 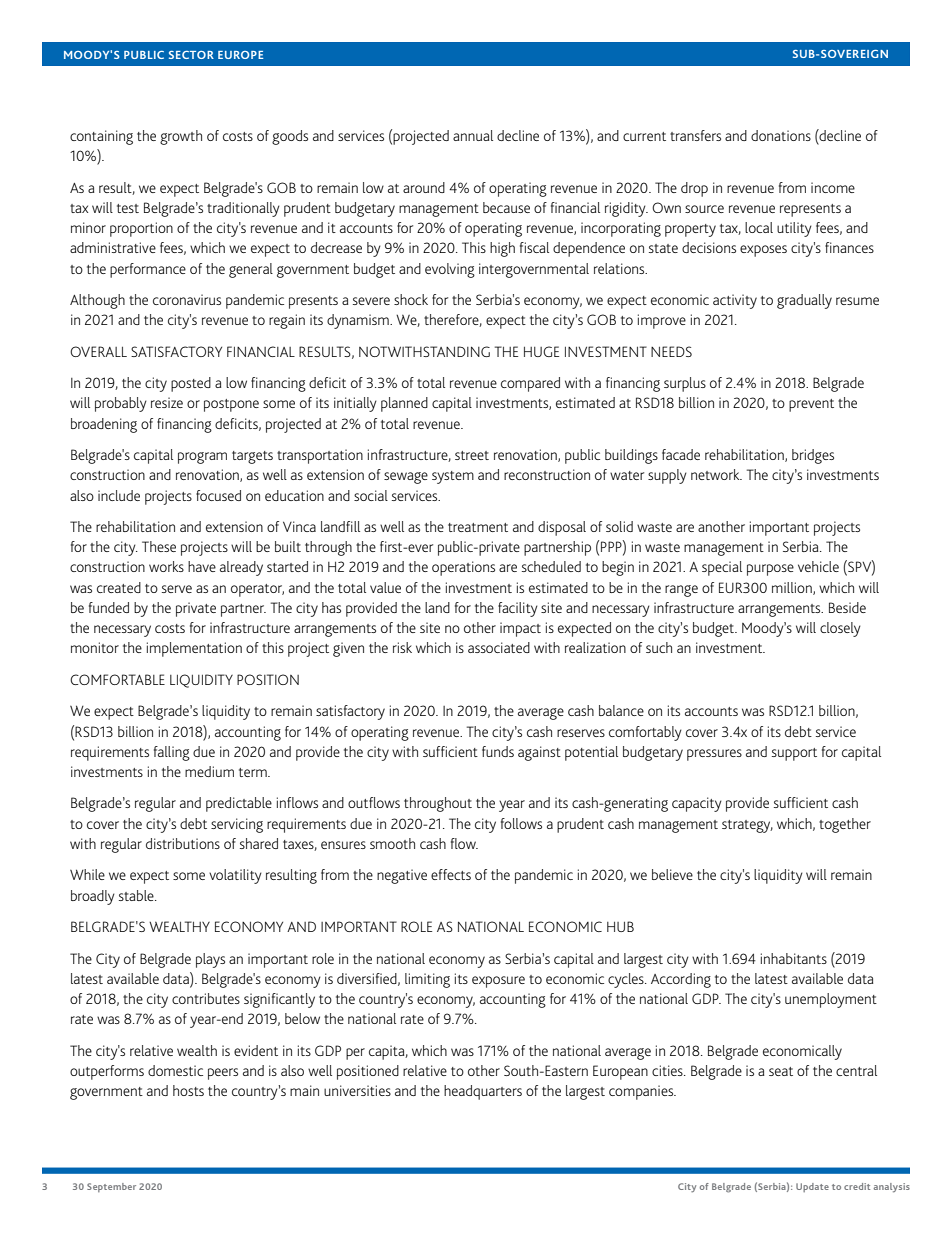 I want to click on donations, so click(x=781, y=135).
